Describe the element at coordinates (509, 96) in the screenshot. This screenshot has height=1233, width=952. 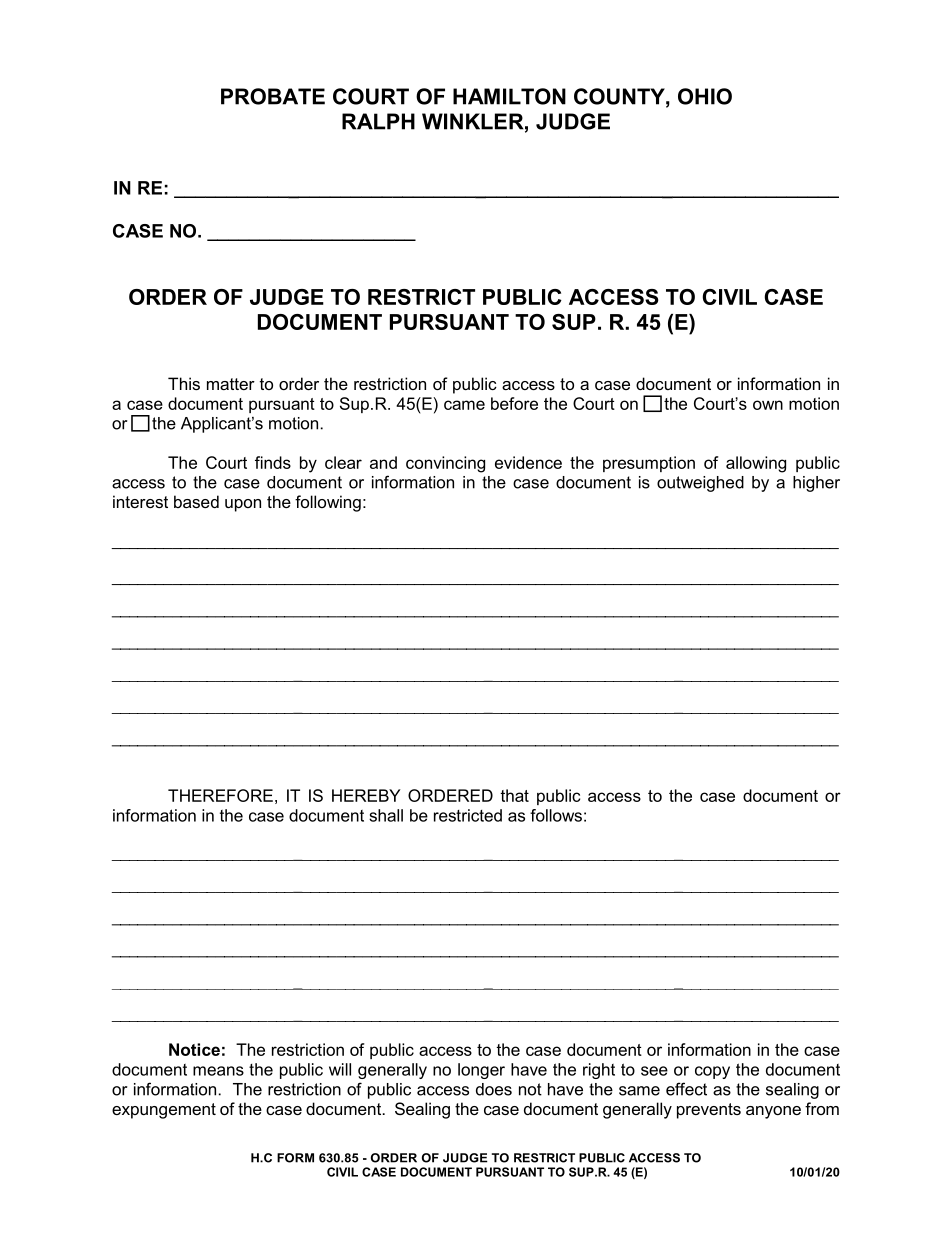
I see `HAMILTON` at that location.
